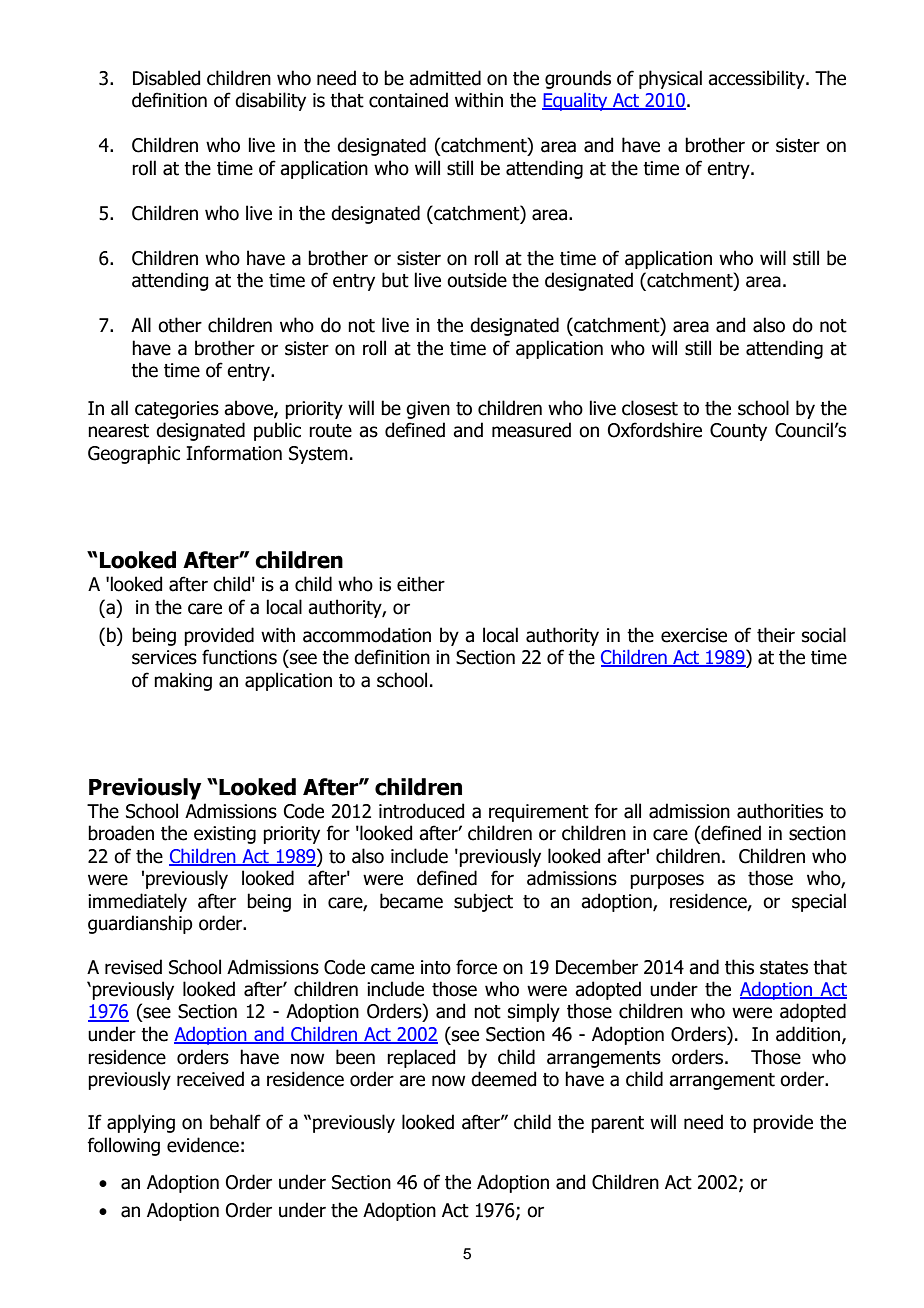  I want to click on Information, so click(234, 453).
